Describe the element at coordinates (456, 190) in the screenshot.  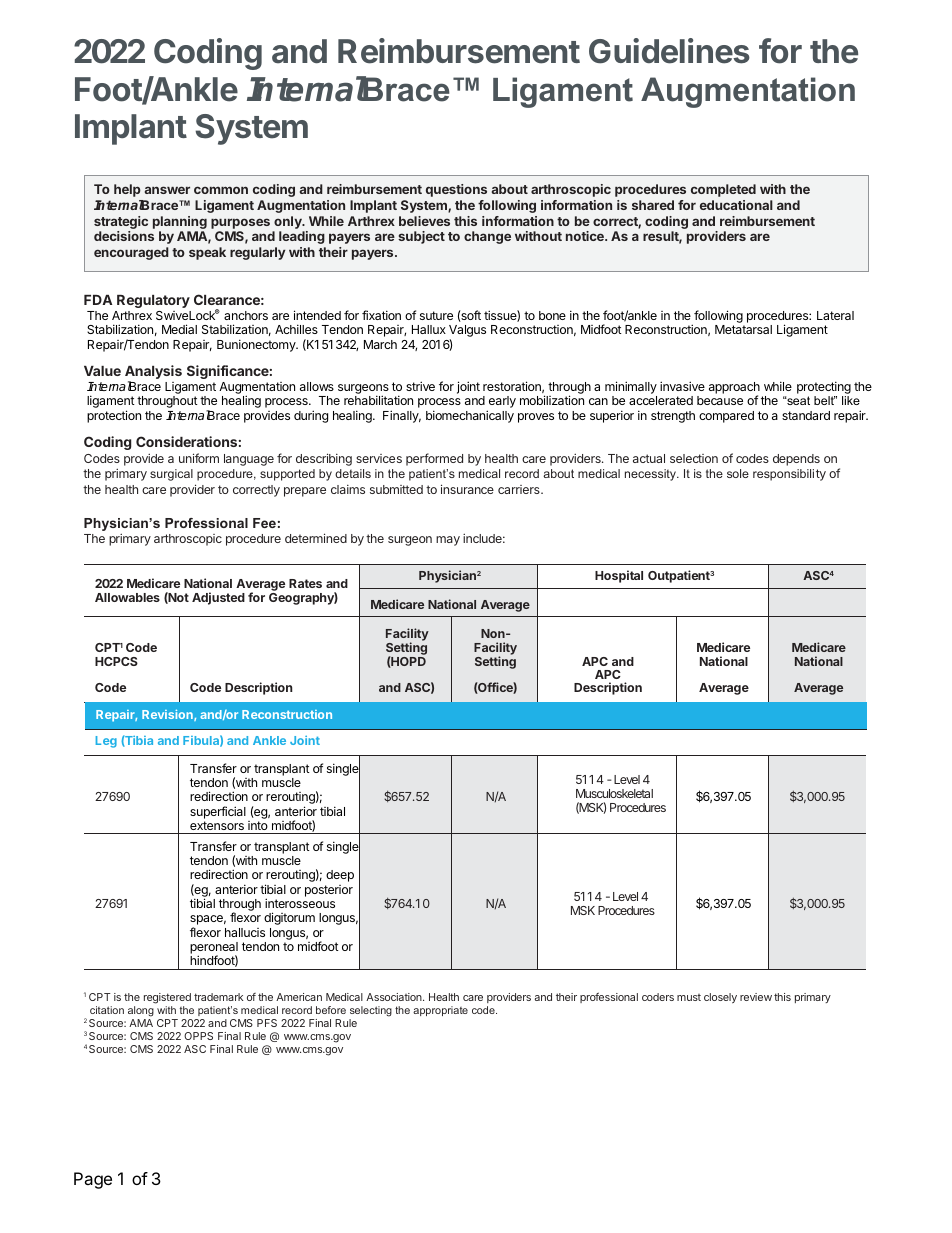
I see `questions` at that location.
